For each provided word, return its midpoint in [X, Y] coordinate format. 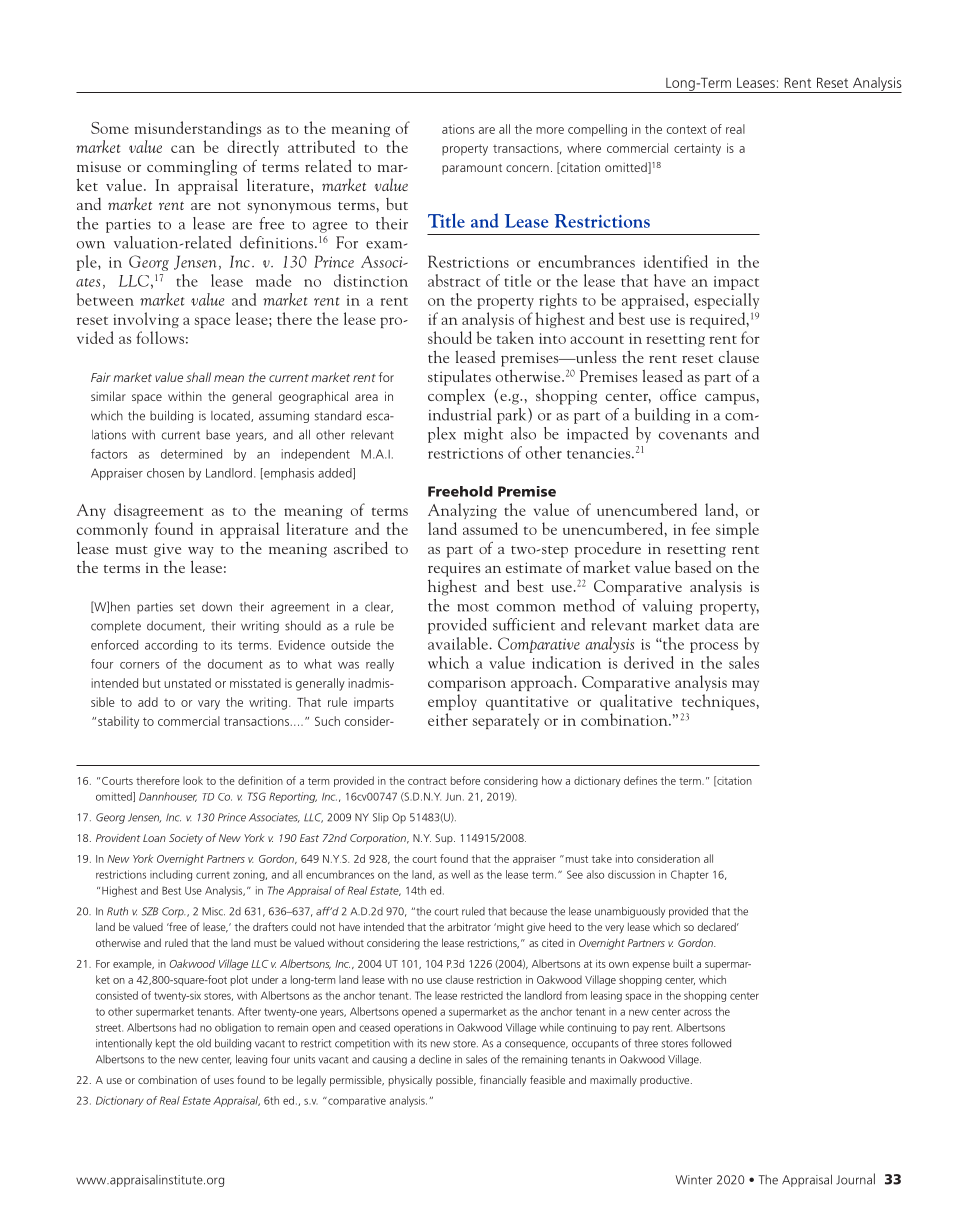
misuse [99, 166]
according [171, 646]
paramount [472, 169]
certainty [697, 149]
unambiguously [630, 912]
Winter [694, 1180]
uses [224, 1081]
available [459, 643]
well [460, 874]
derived [649, 662]
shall [198, 377]
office [678, 395]
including [171, 875]
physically [410, 1081]
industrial [460, 414]
